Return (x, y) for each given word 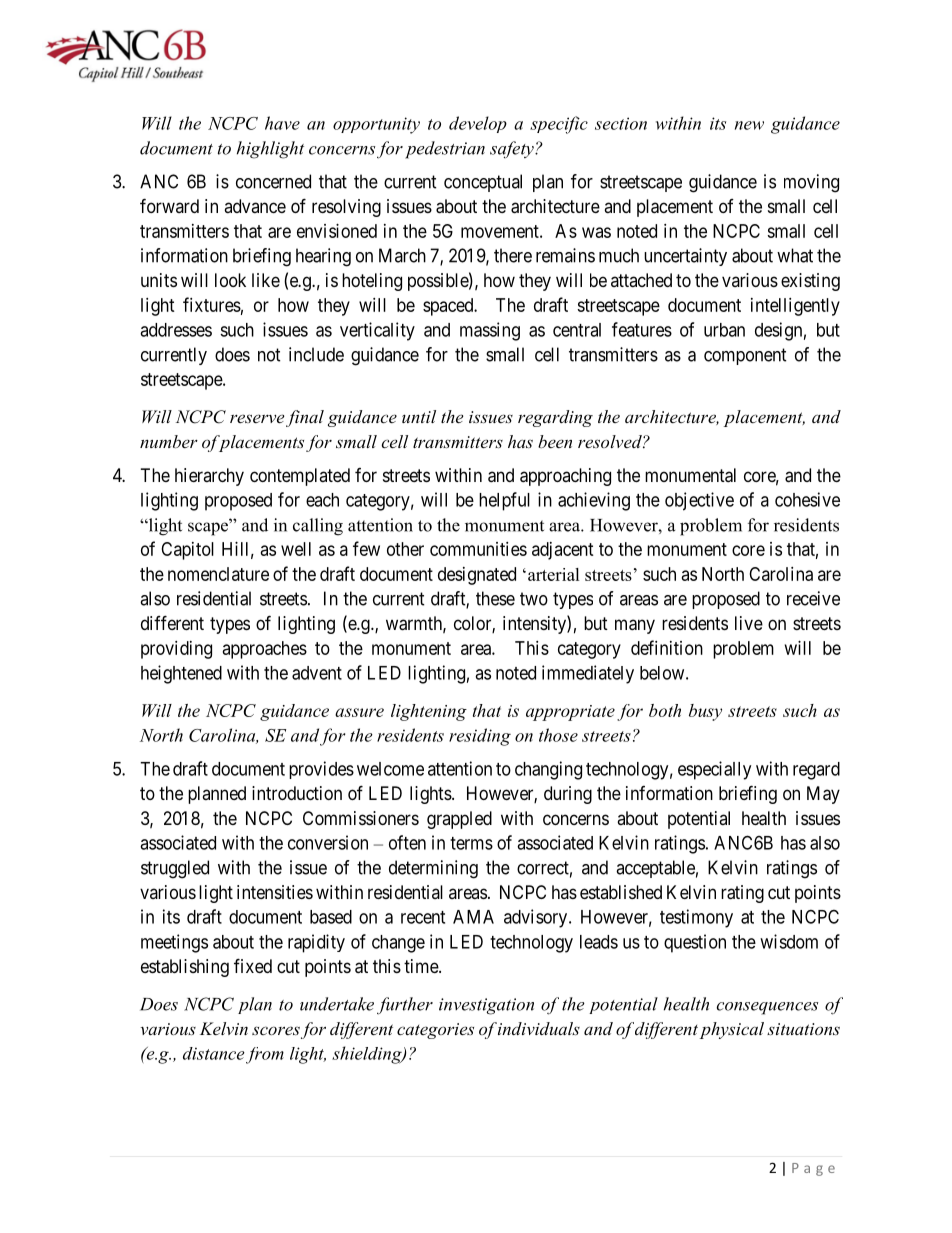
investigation (486, 1006)
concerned (273, 181)
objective (699, 501)
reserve (257, 418)
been (555, 441)
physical (732, 1030)
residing (480, 737)
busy (705, 712)
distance (214, 1053)
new (749, 125)
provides (321, 770)
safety (513, 149)
